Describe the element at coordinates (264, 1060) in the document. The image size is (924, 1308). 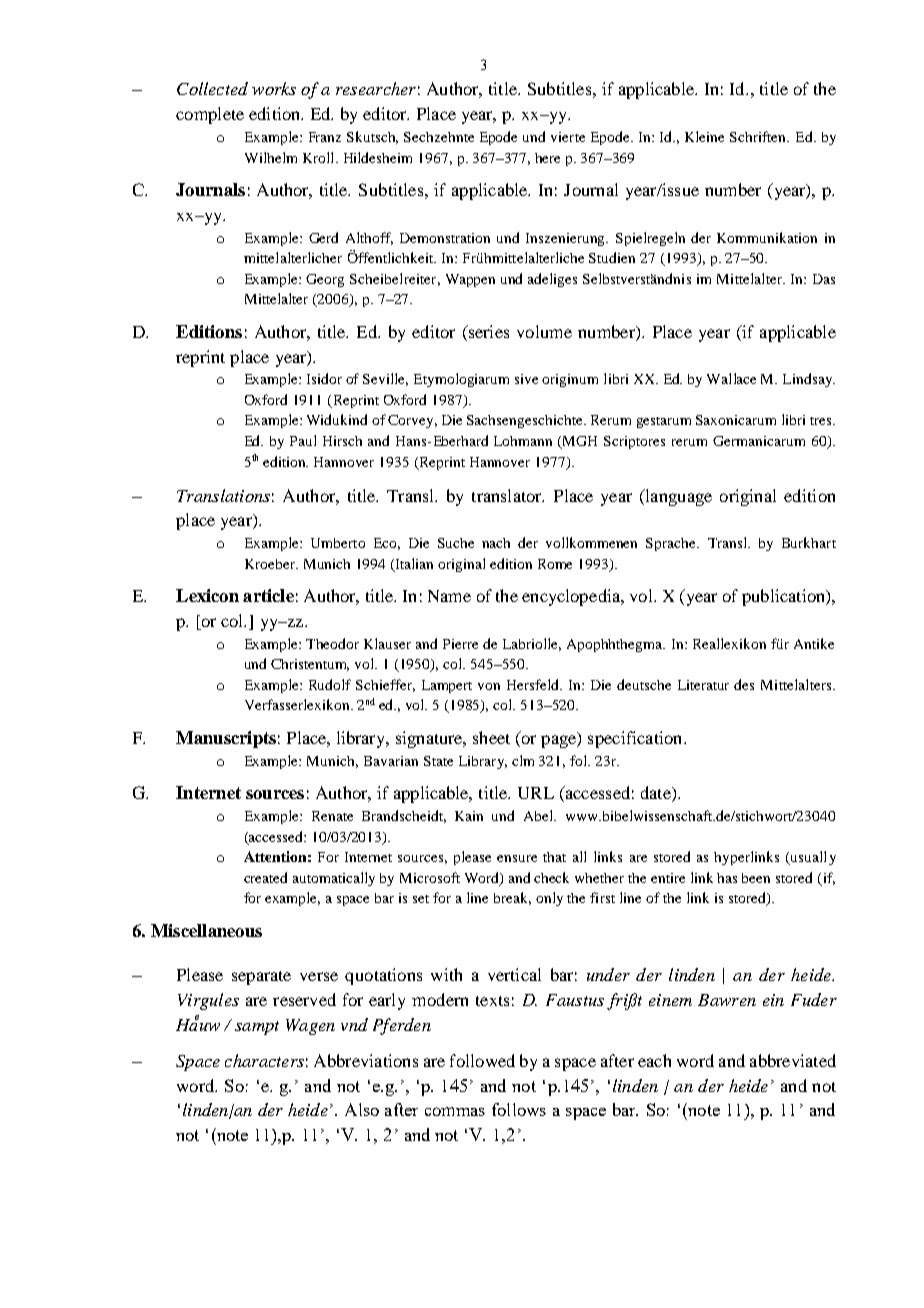
I see `characters` at that location.
